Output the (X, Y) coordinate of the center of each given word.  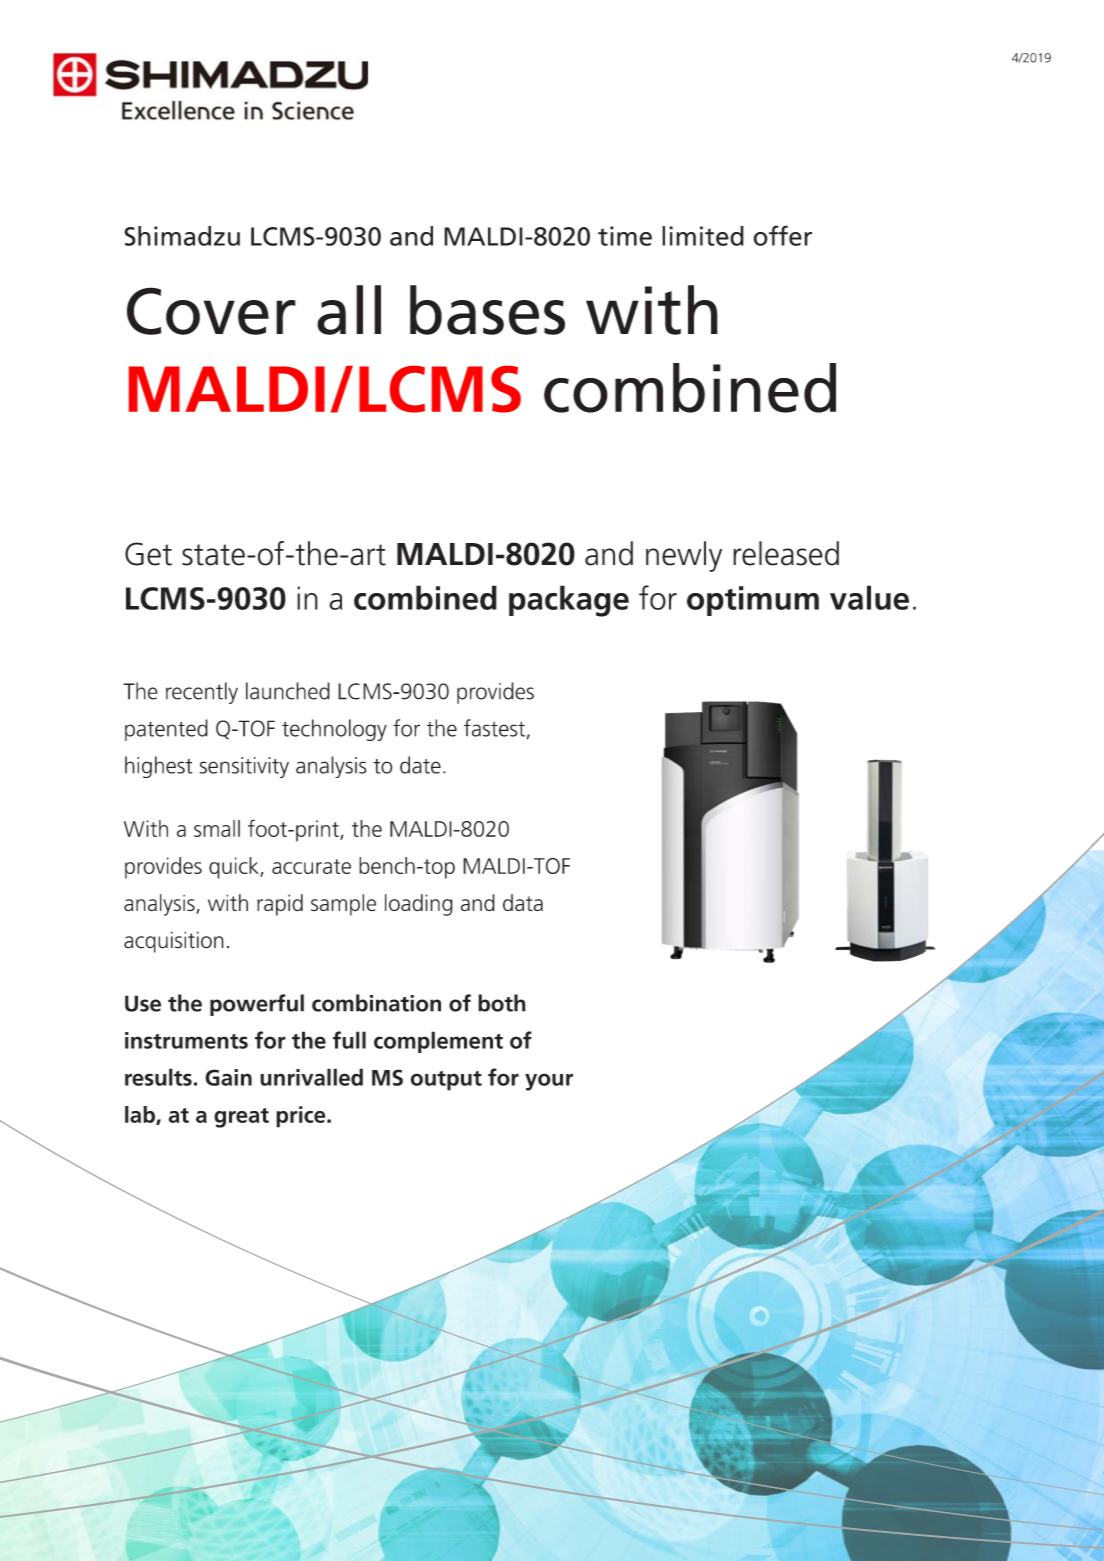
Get (148, 554)
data (523, 902)
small (217, 828)
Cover (211, 311)
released (786, 553)
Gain (228, 1077)
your (549, 1082)
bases (487, 310)
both (502, 1003)
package (569, 601)
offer (782, 235)
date (420, 765)
